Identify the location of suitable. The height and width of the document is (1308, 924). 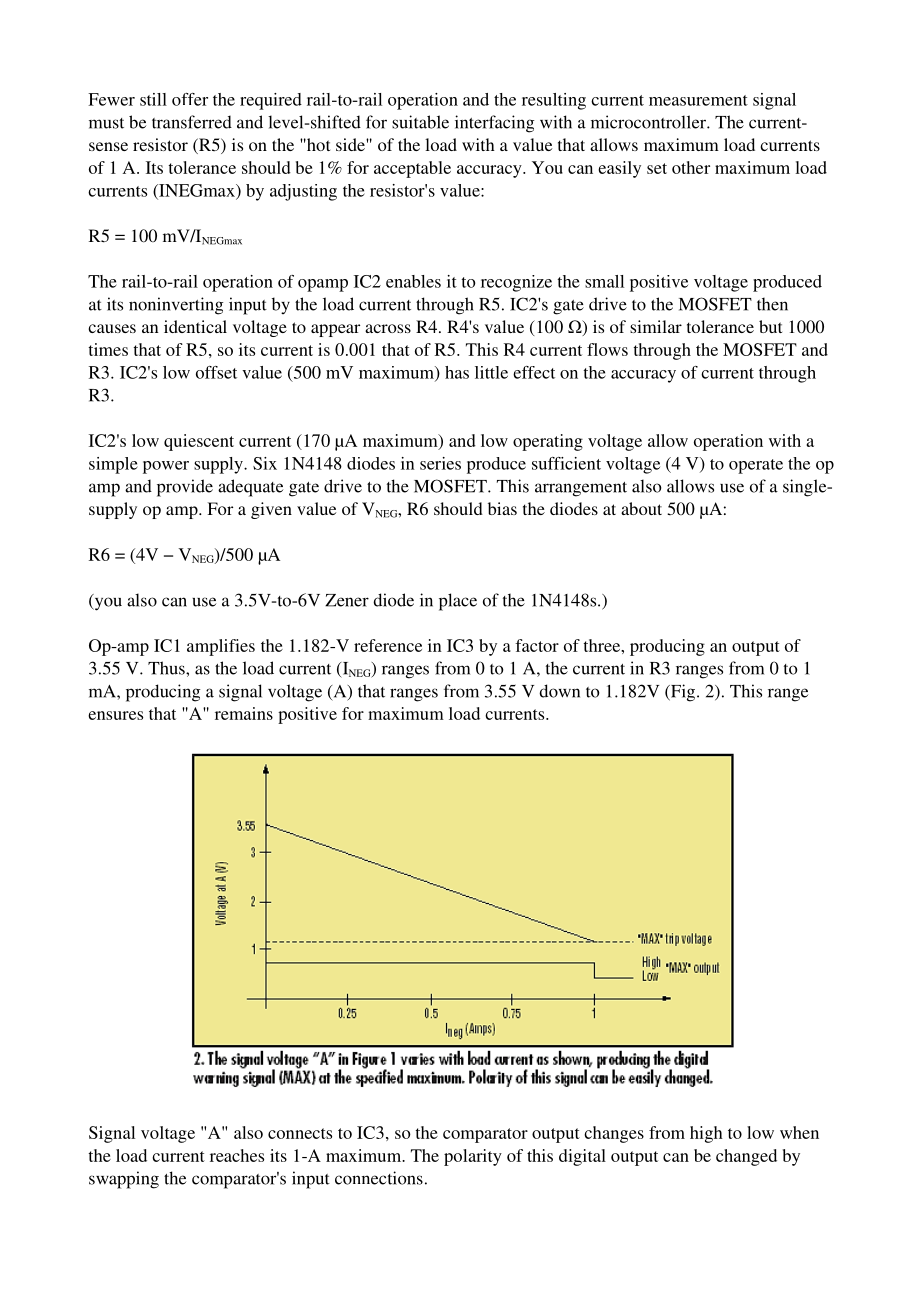
(420, 122).
